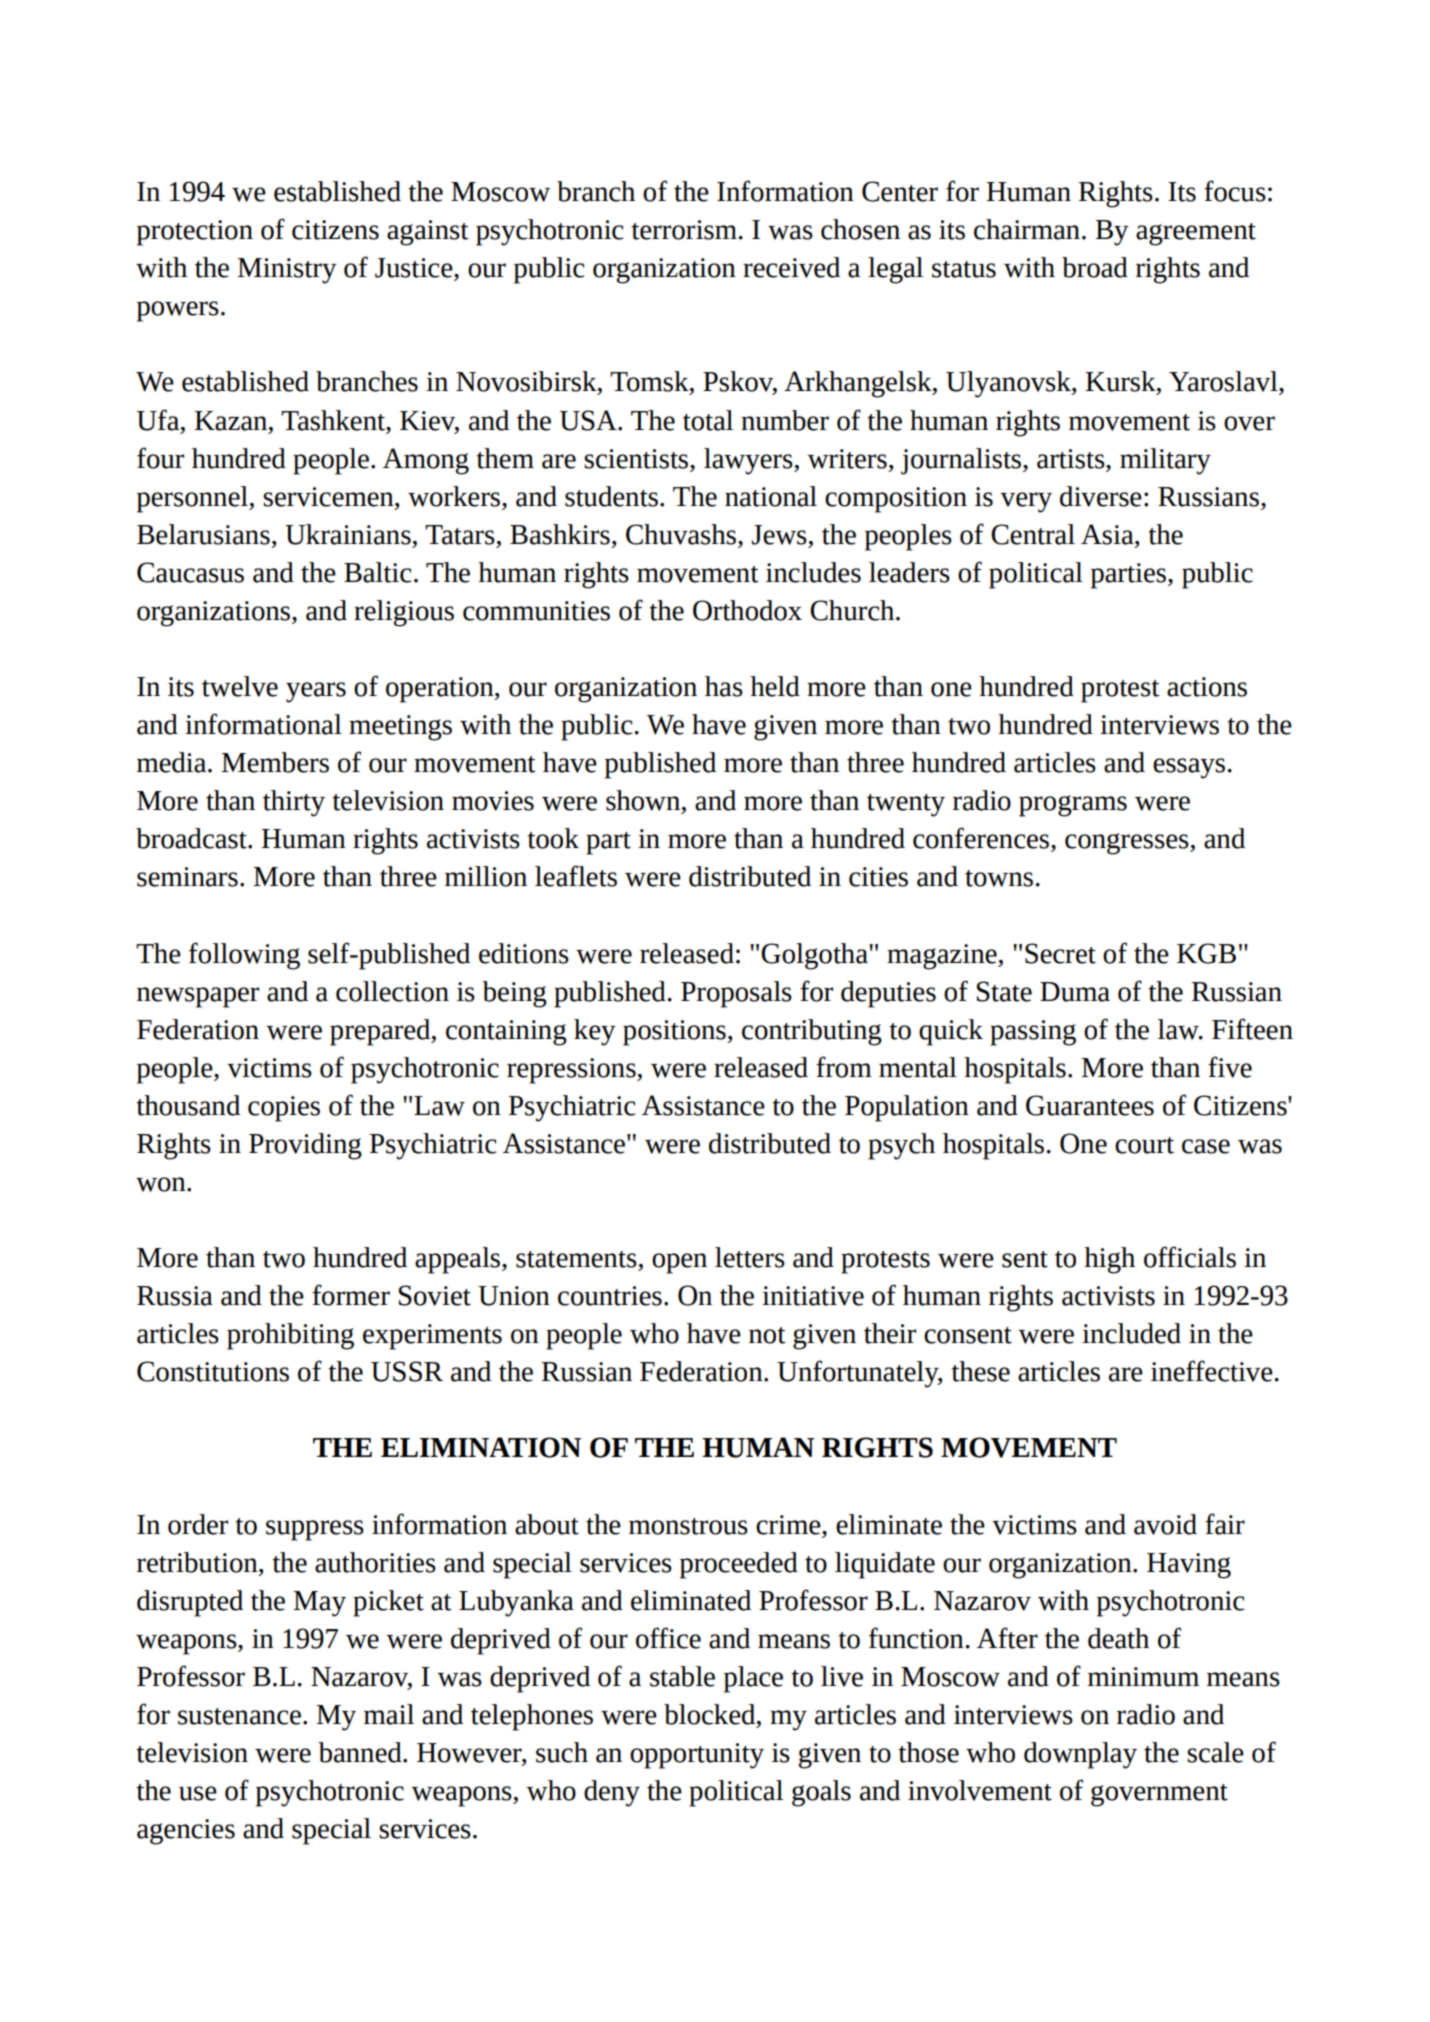  I want to click on agreement, so click(1196, 234).
